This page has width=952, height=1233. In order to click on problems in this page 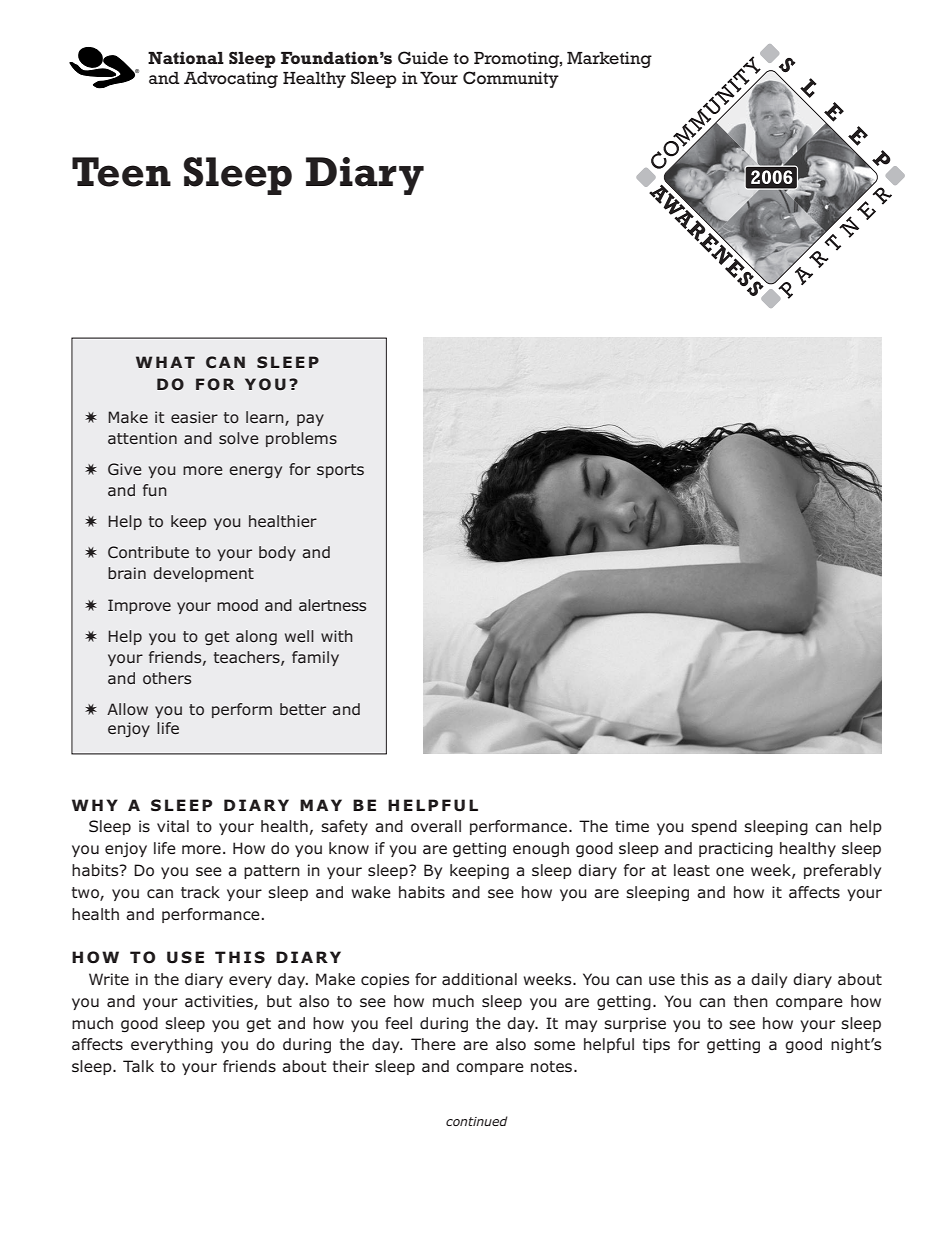, I will do `click(301, 439)`.
